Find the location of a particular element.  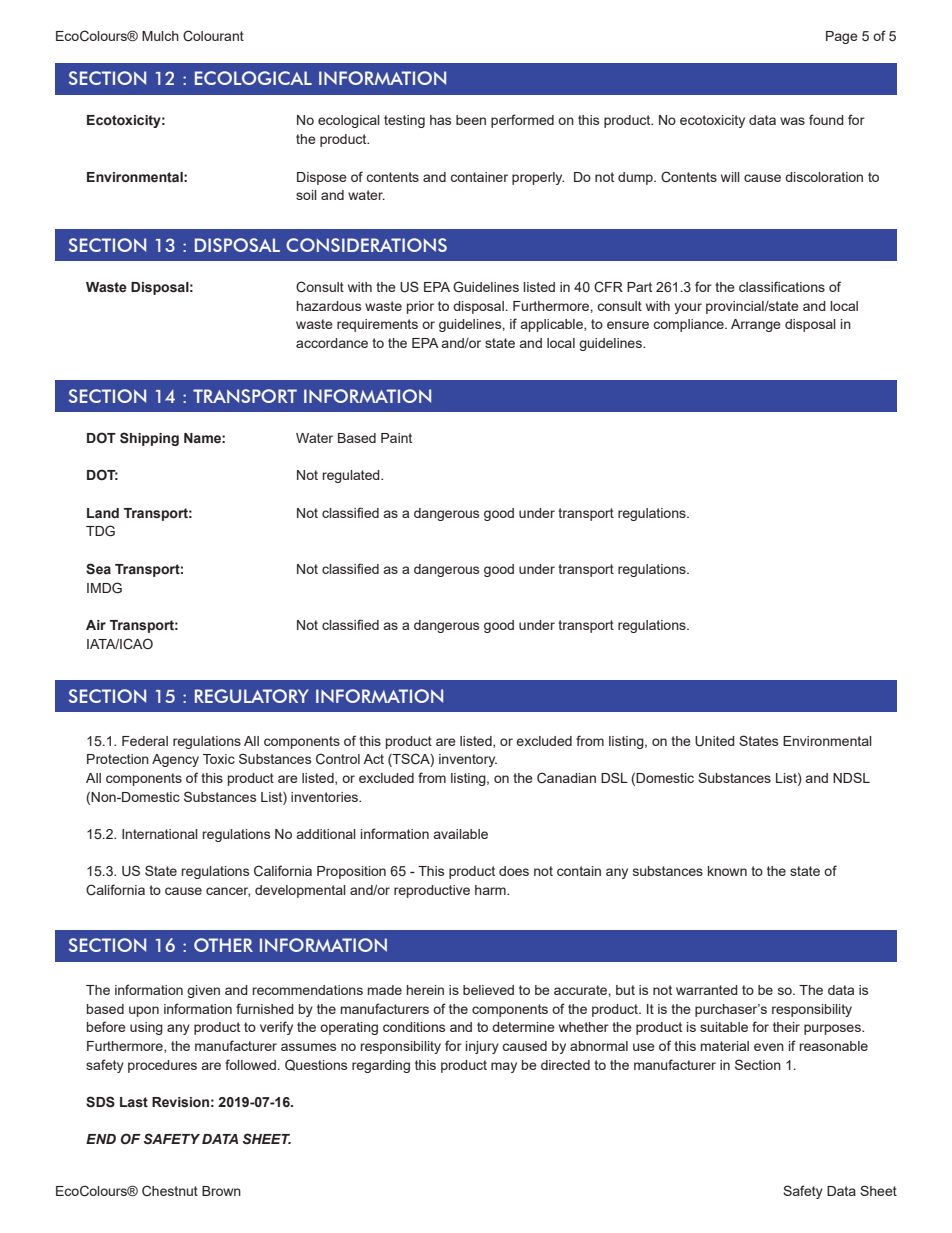

Air is located at coordinates (96, 625).
